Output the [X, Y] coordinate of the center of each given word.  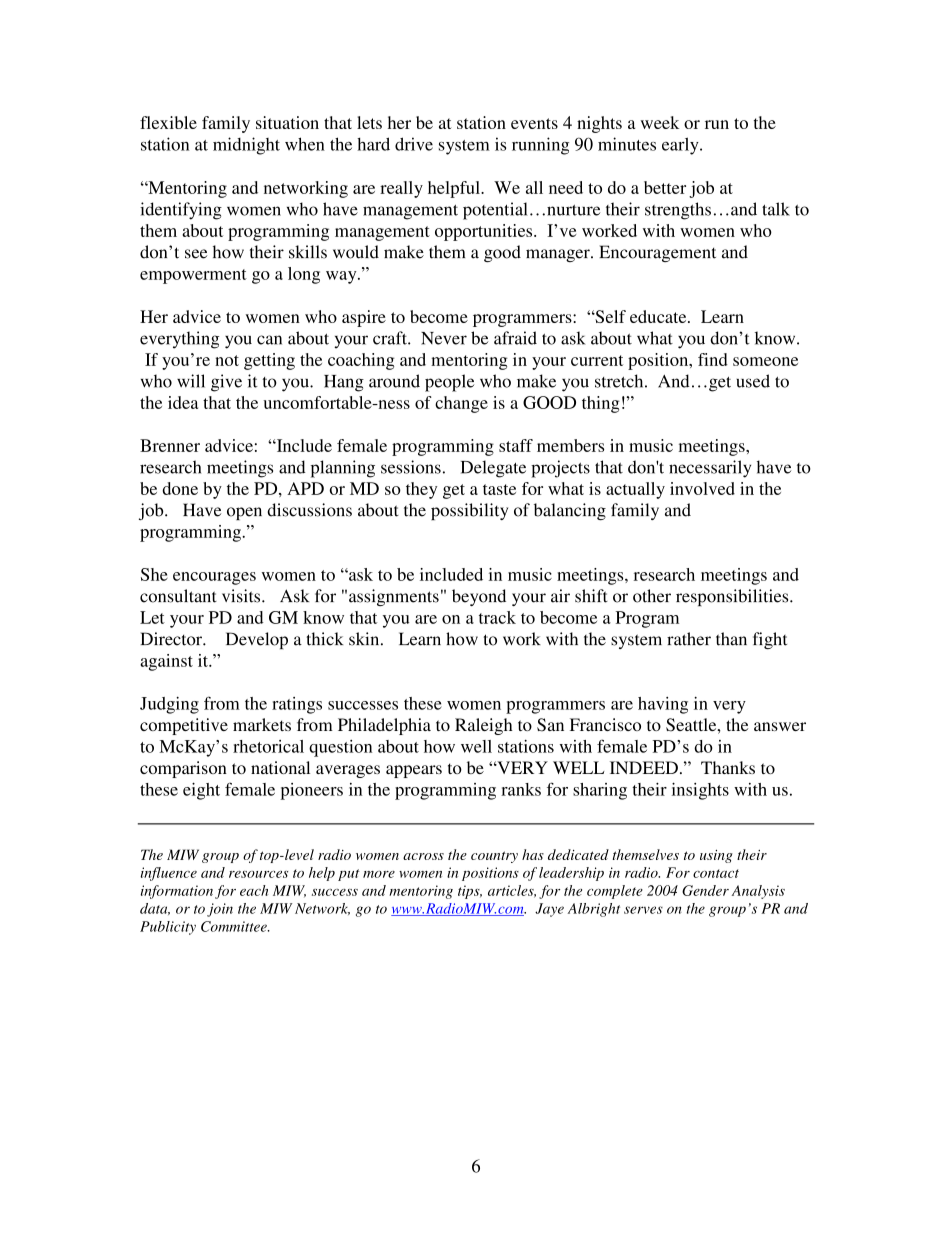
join [220, 910]
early [681, 146]
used [753, 381]
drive [414, 144]
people [449, 383]
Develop [257, 640]
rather [689, 639]
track [497, 617]
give [226, 383]
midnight [246, 146]
